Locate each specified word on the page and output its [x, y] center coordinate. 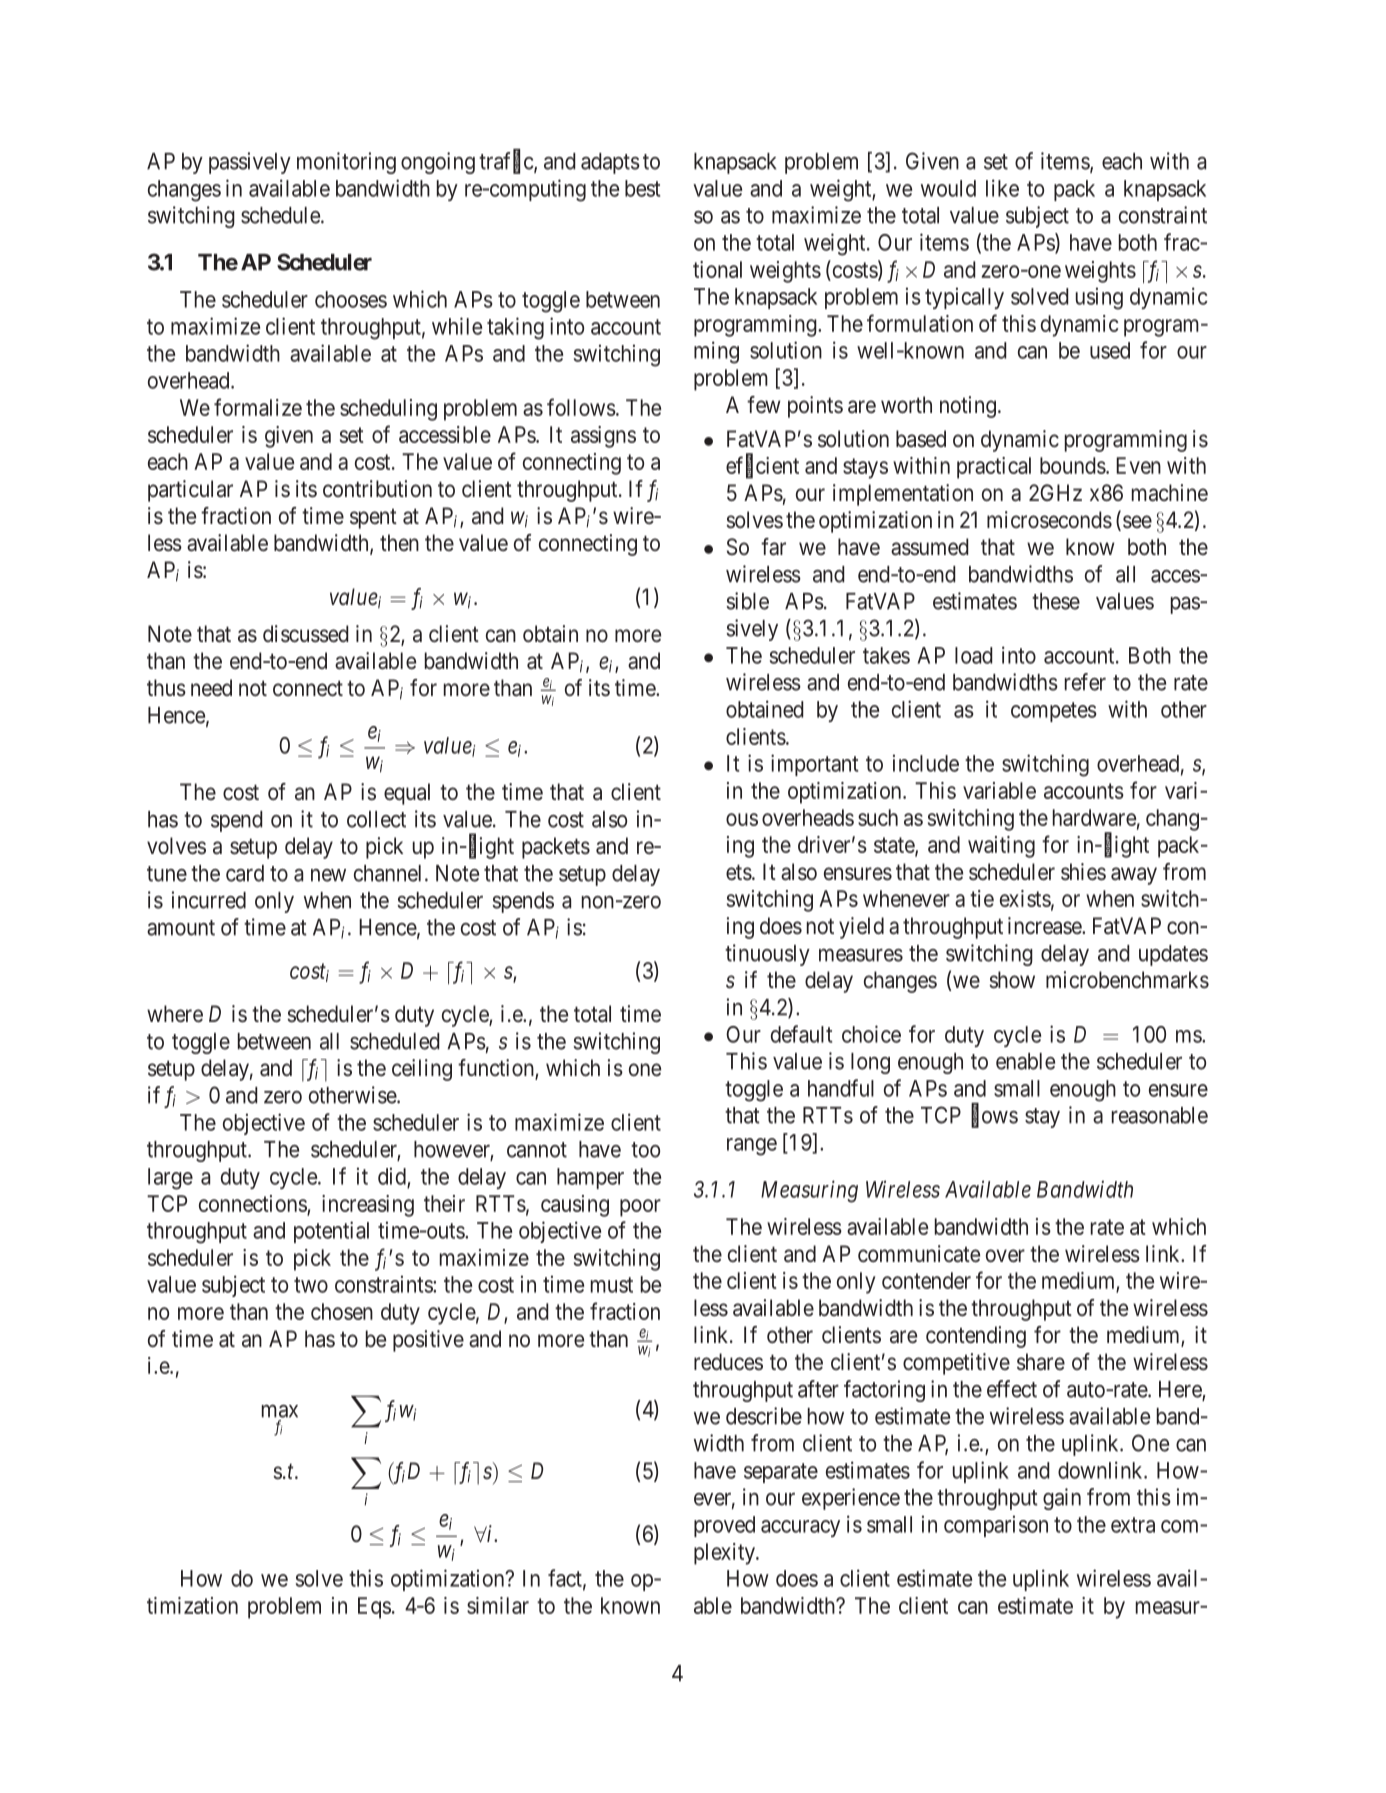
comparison [996, 1526]
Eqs [374, 1608]
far [773, 547]
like [1002, 188]
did [393, 1177]
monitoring [346, 163]
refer [1085, 682]
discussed [305, 634]
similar [498, 1605]
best [642, 188]
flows [994, 1115]
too [645, 1150]
